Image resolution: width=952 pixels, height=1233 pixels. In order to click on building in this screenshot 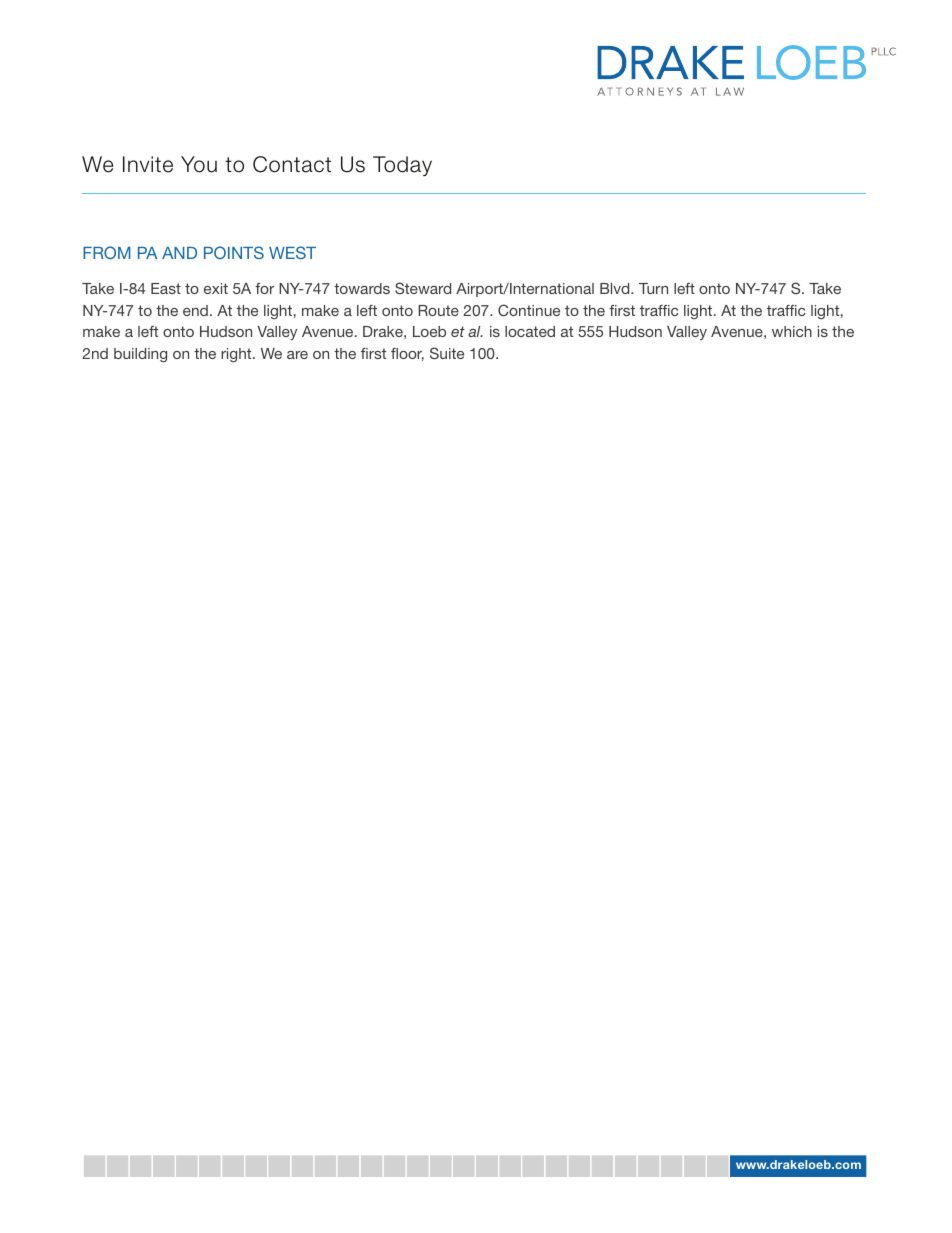, I will do `click(140, 355)`.
